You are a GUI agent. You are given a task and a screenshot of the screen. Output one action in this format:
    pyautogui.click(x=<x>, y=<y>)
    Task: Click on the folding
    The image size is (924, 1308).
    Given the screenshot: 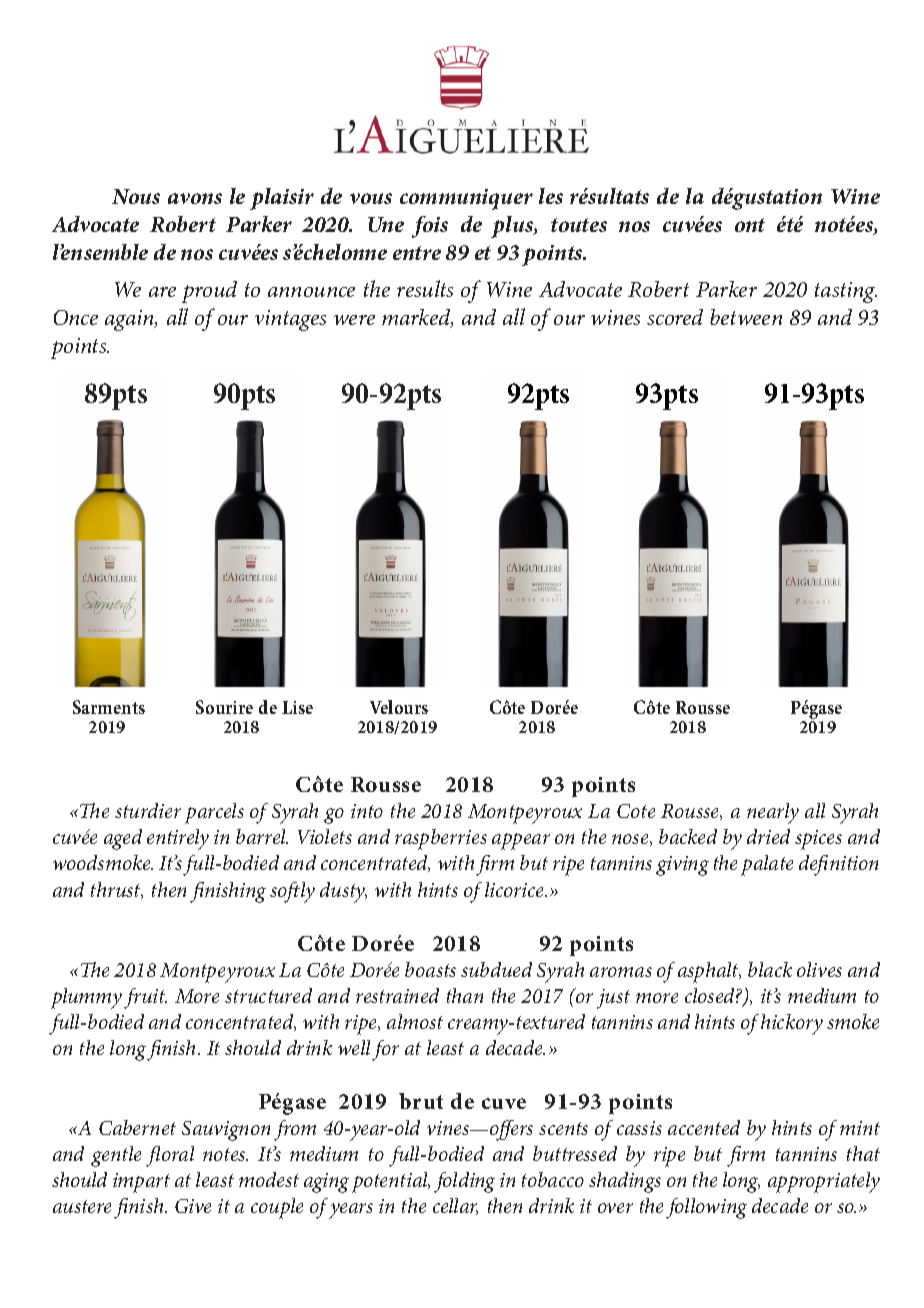 What is the action you would take?
    pyautogui.click(x=464, y=1182)
